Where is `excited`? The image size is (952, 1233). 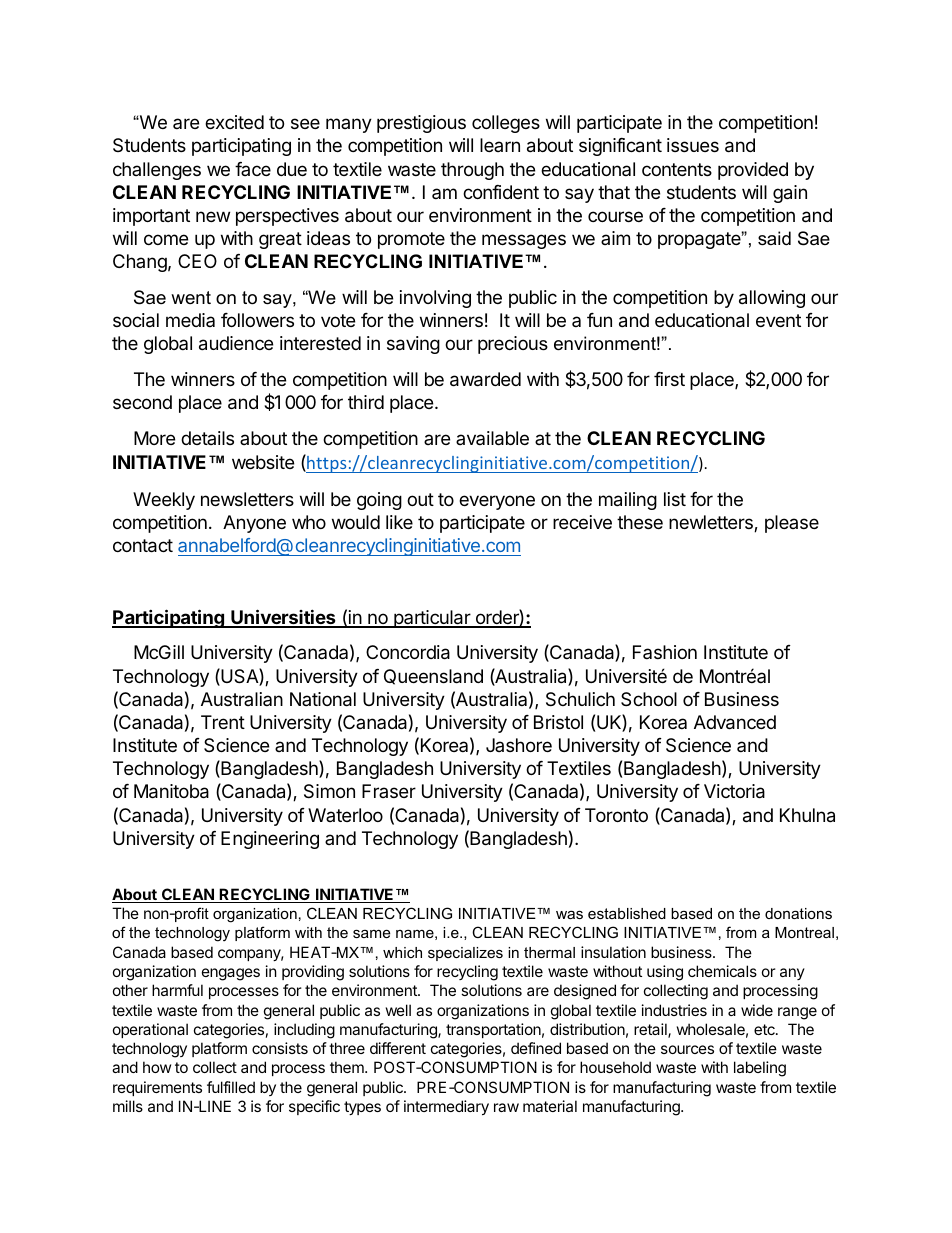
excited is located at coordinates (234, 122).
